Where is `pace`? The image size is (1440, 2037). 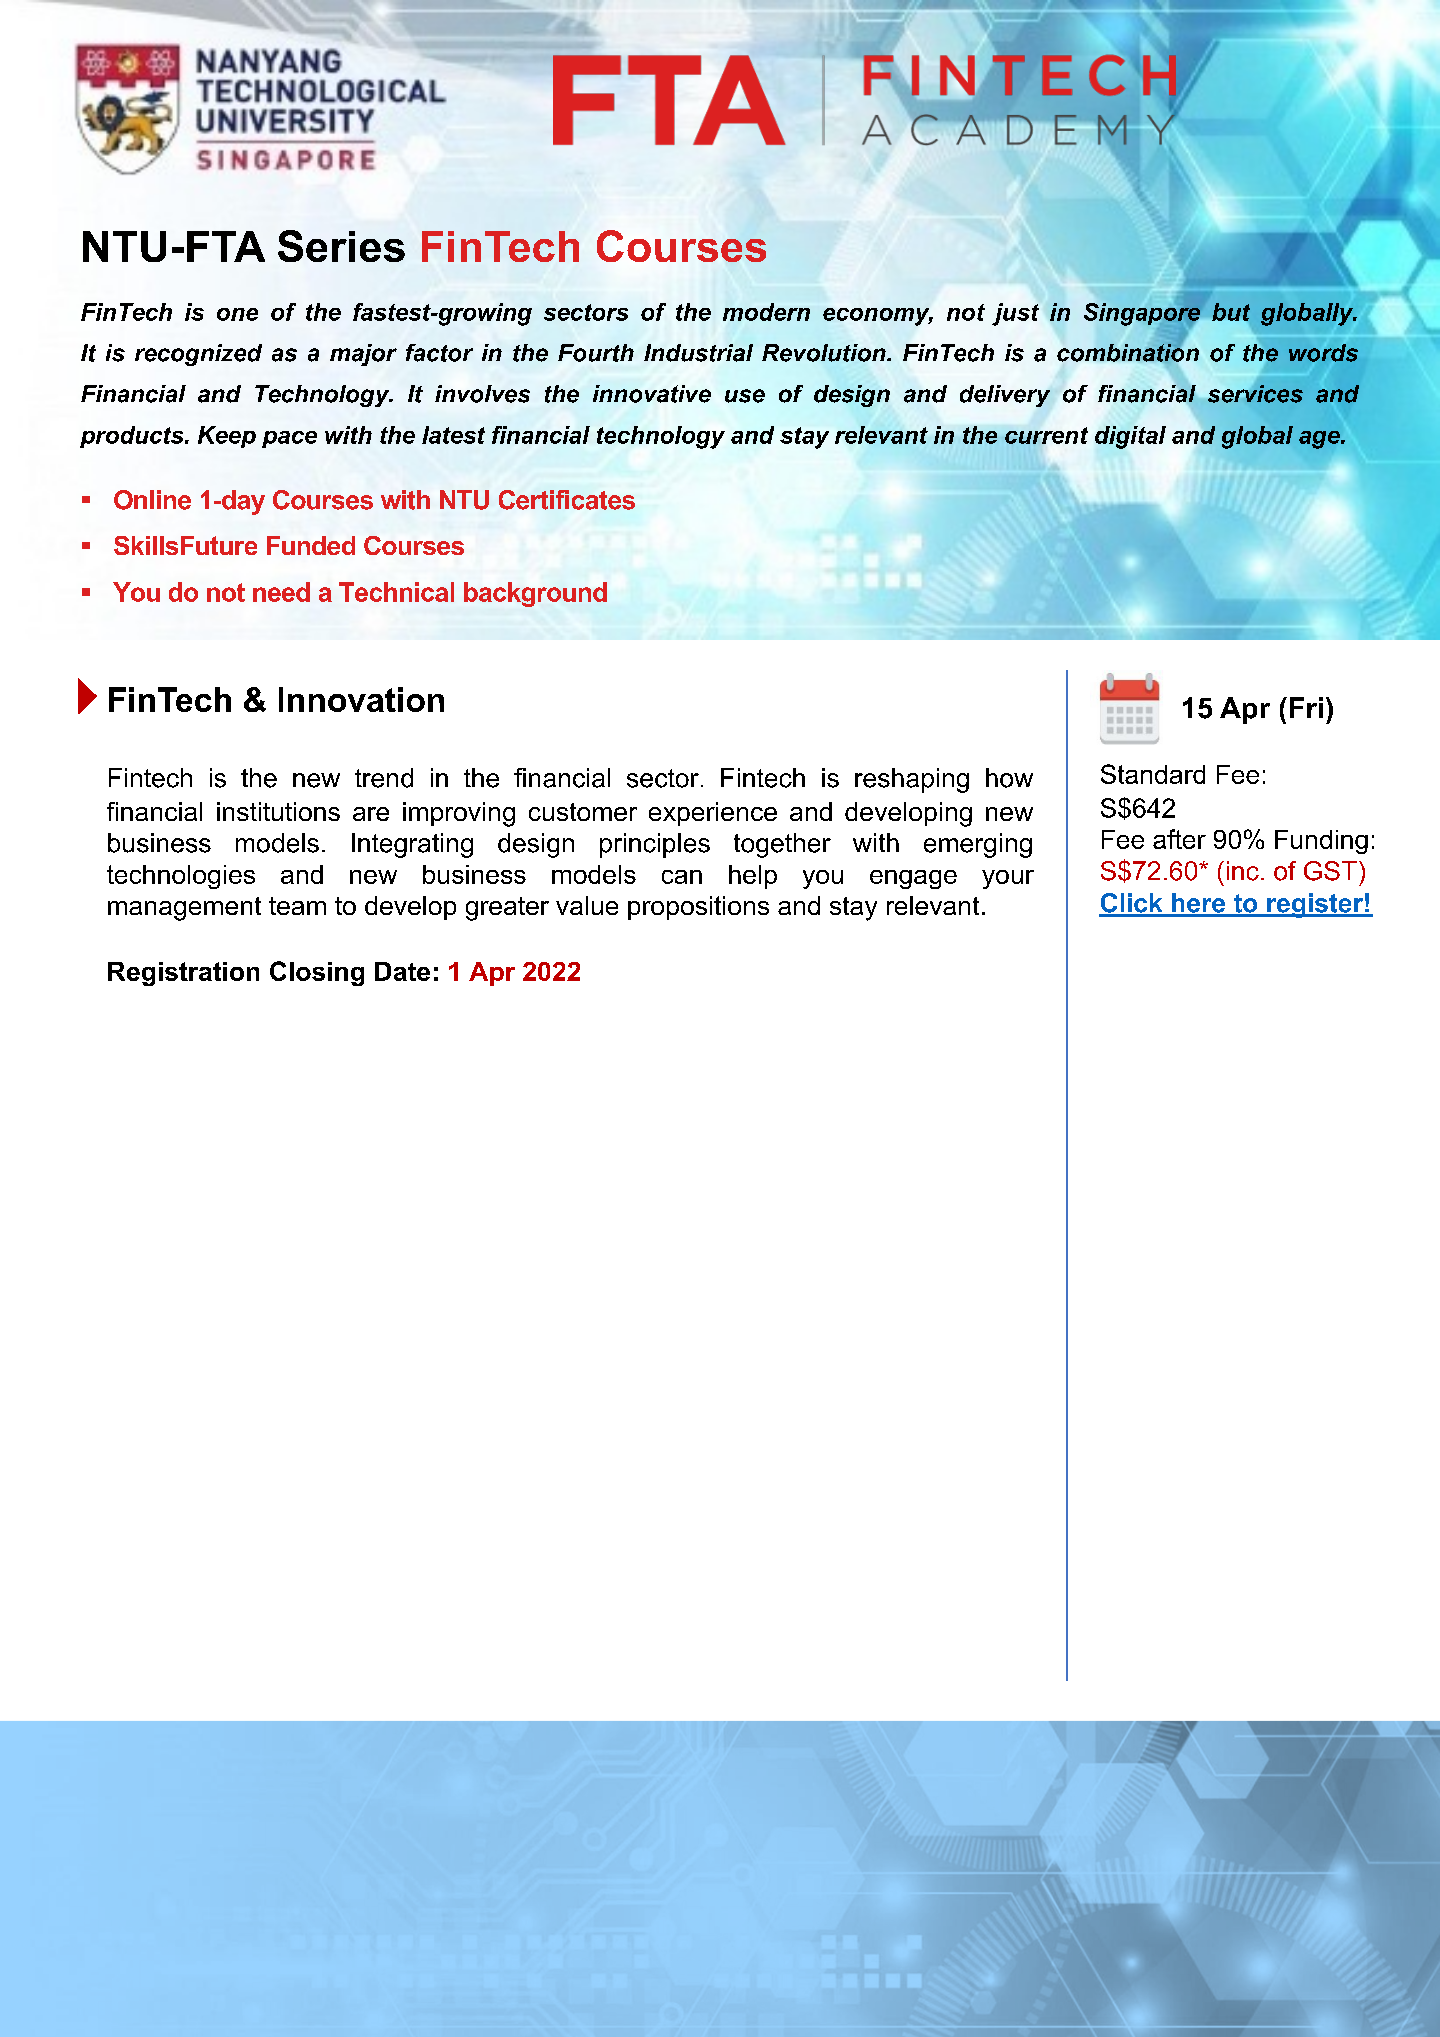 pace is located at coordinates (289, 439).
